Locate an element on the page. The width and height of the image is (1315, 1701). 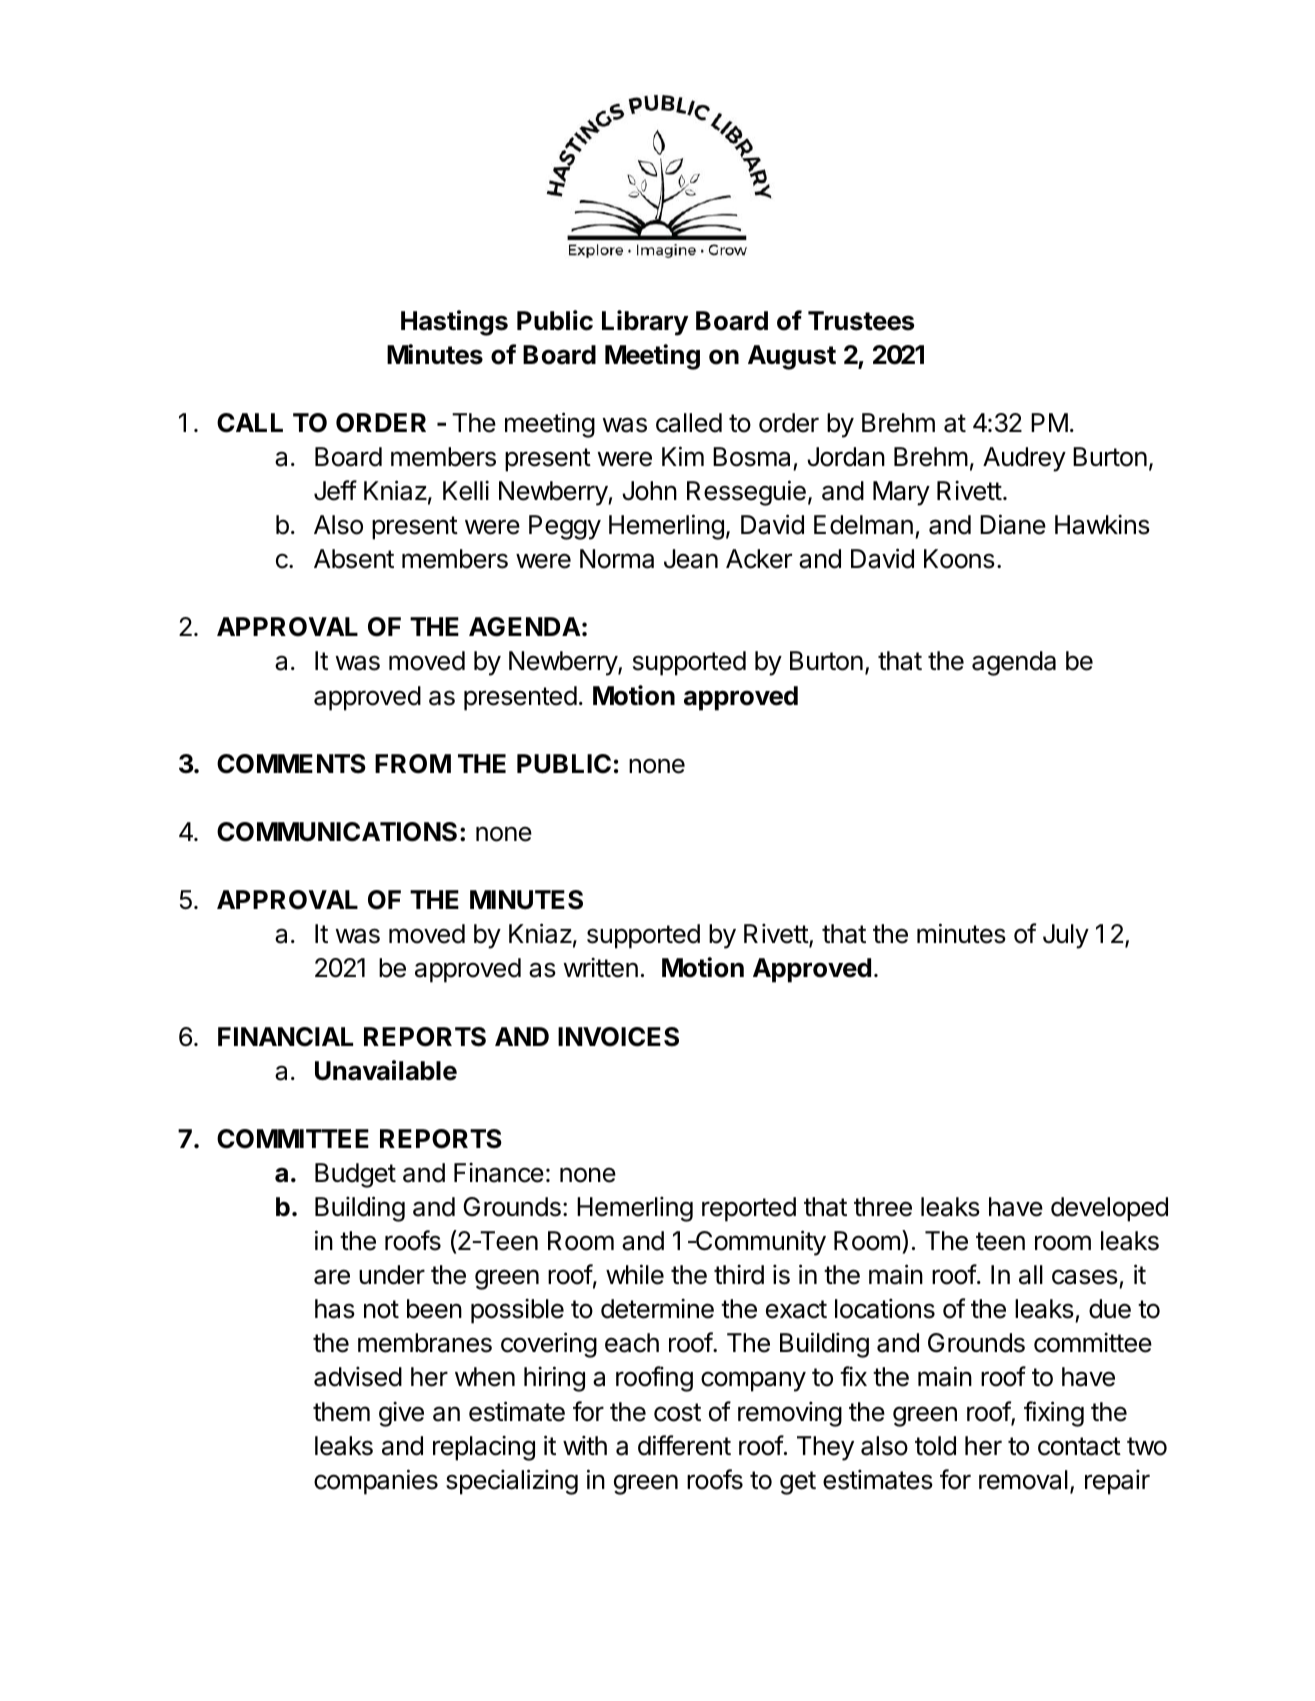
give is located at coordinates (401, 1414).
